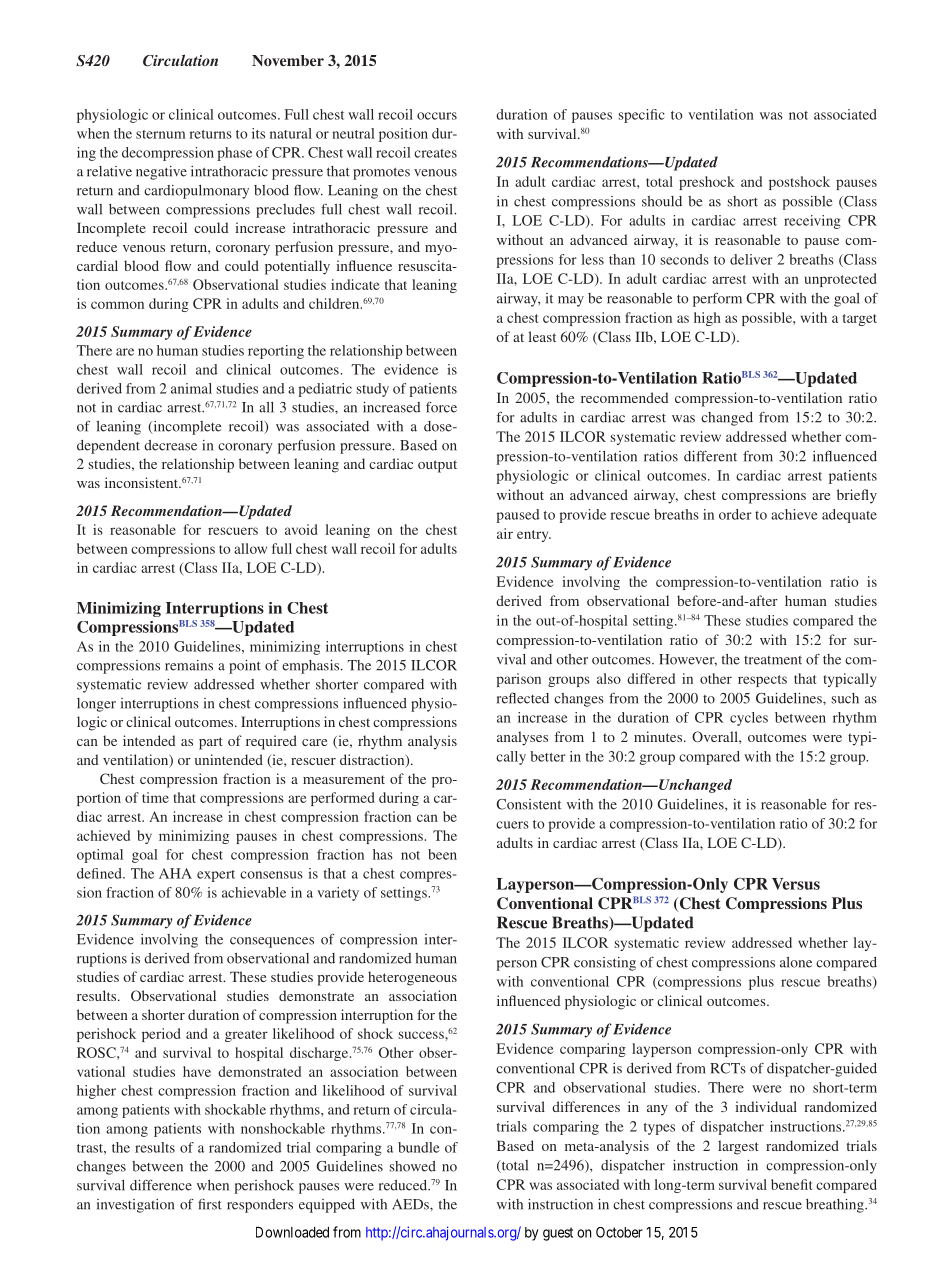 The width and height of the screenshot is (952, 1275). I want to click on different, so click(710, 456).
